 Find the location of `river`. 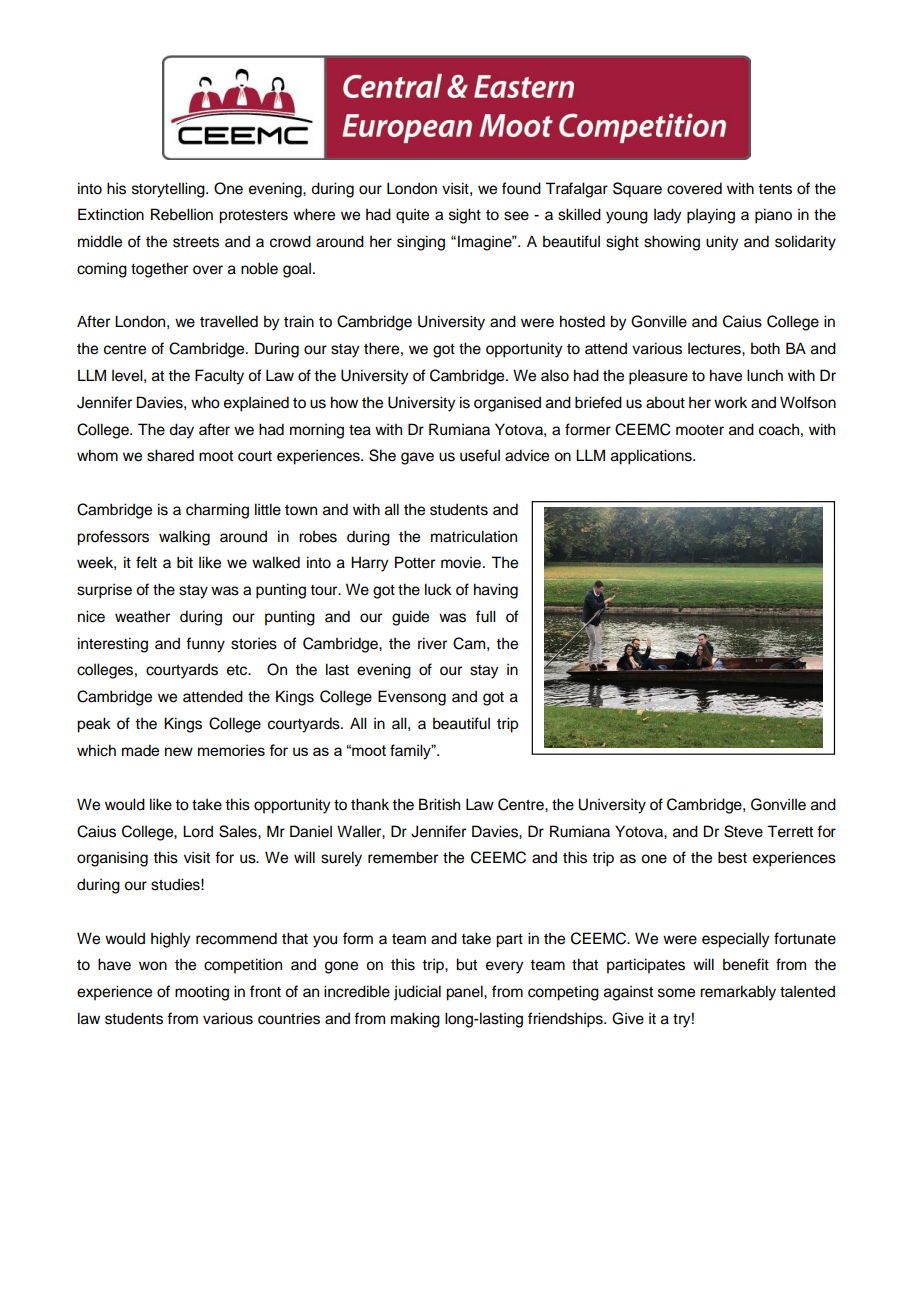

river is located at coordinates (432, 643).
